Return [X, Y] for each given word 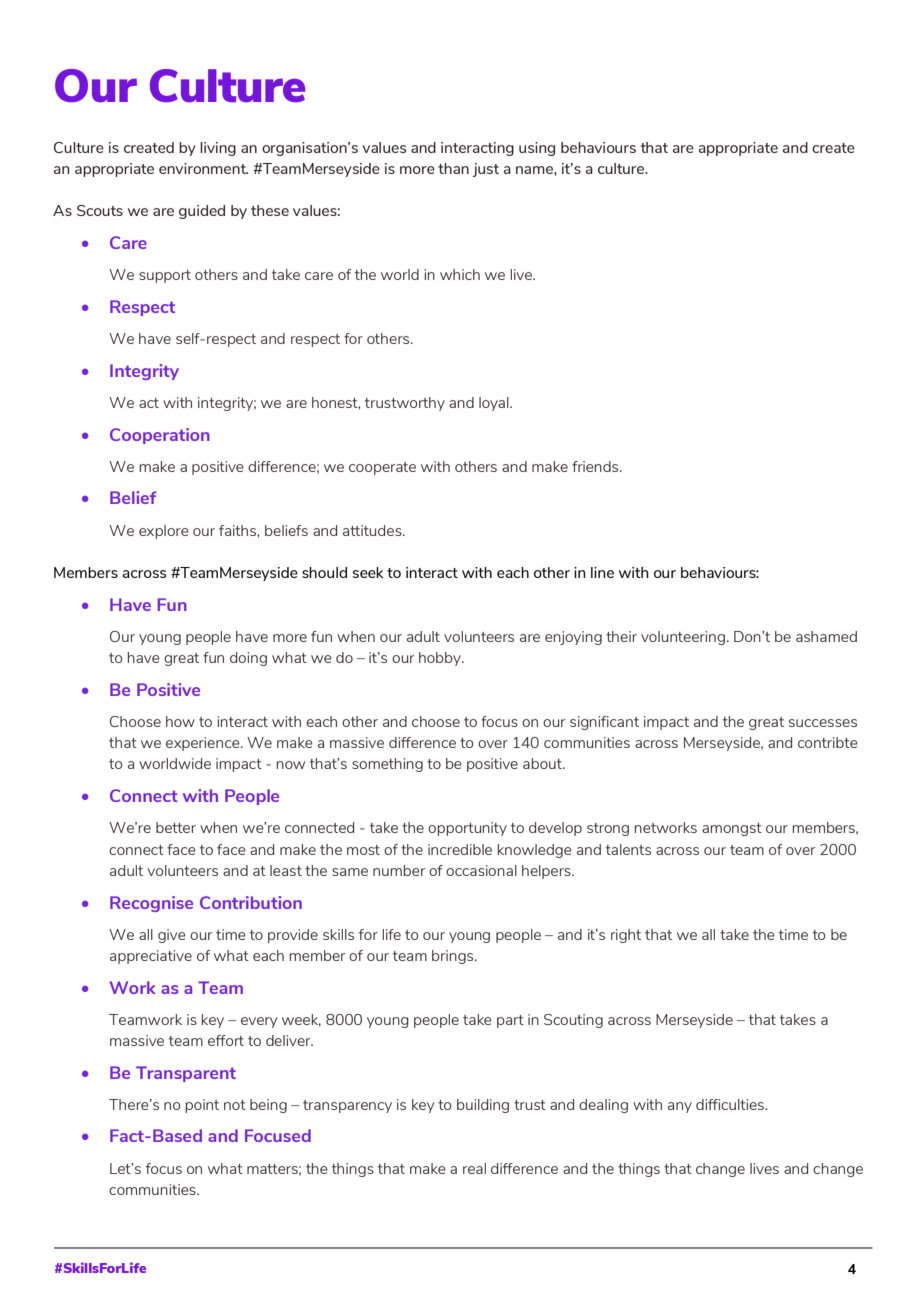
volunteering [683, 638]
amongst [732, 829]
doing [248, 659]
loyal [495, 404]
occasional [481, 870]
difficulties [731, 1104]
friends [596, 466]
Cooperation [160, 436]
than [453, 168]
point [202, 1106]
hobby [441, 659]
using [537, 149]
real [474, 1168]
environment [203, 168]
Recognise [151, 904]
